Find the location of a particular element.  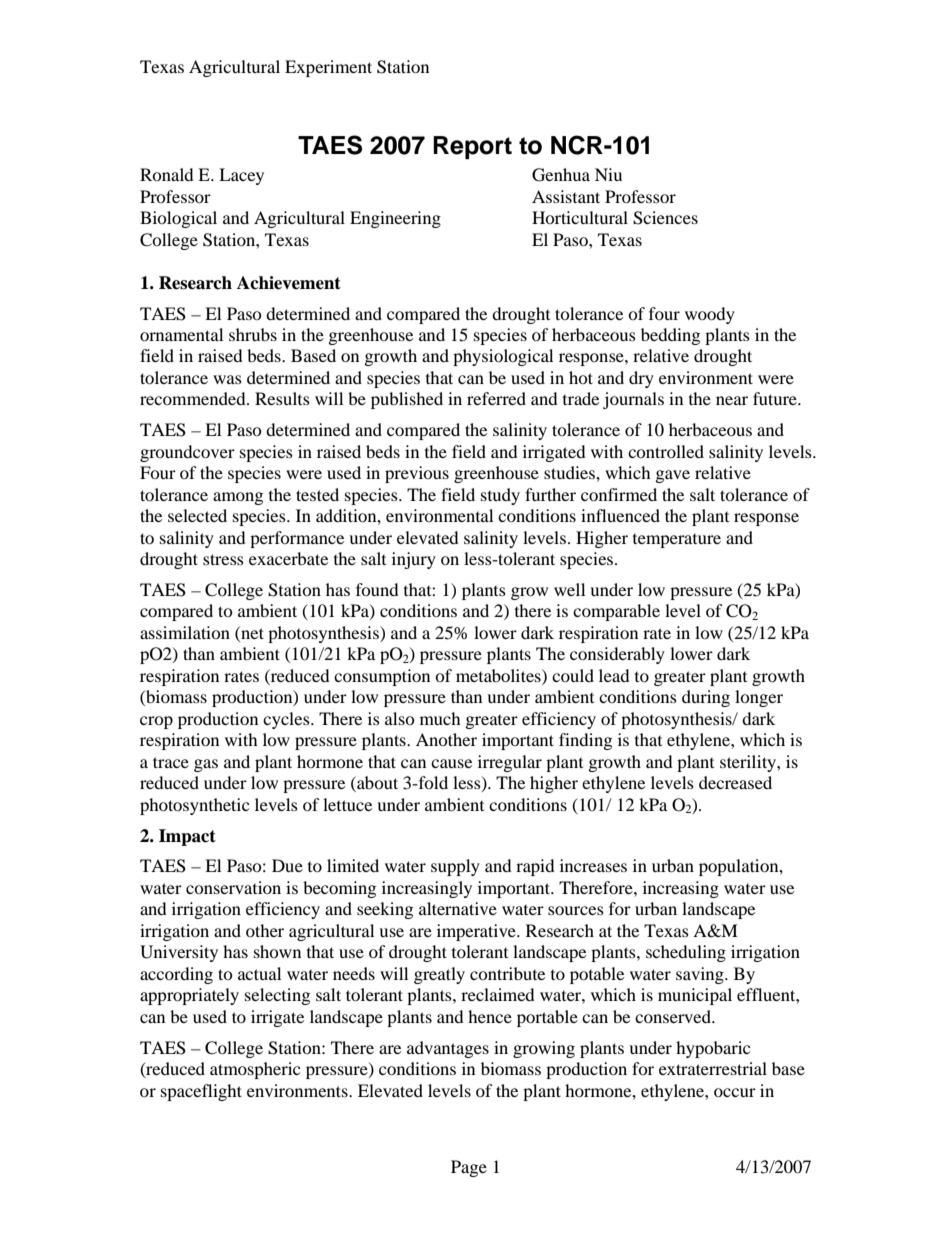

Report is located at coordinates (472, 147).
